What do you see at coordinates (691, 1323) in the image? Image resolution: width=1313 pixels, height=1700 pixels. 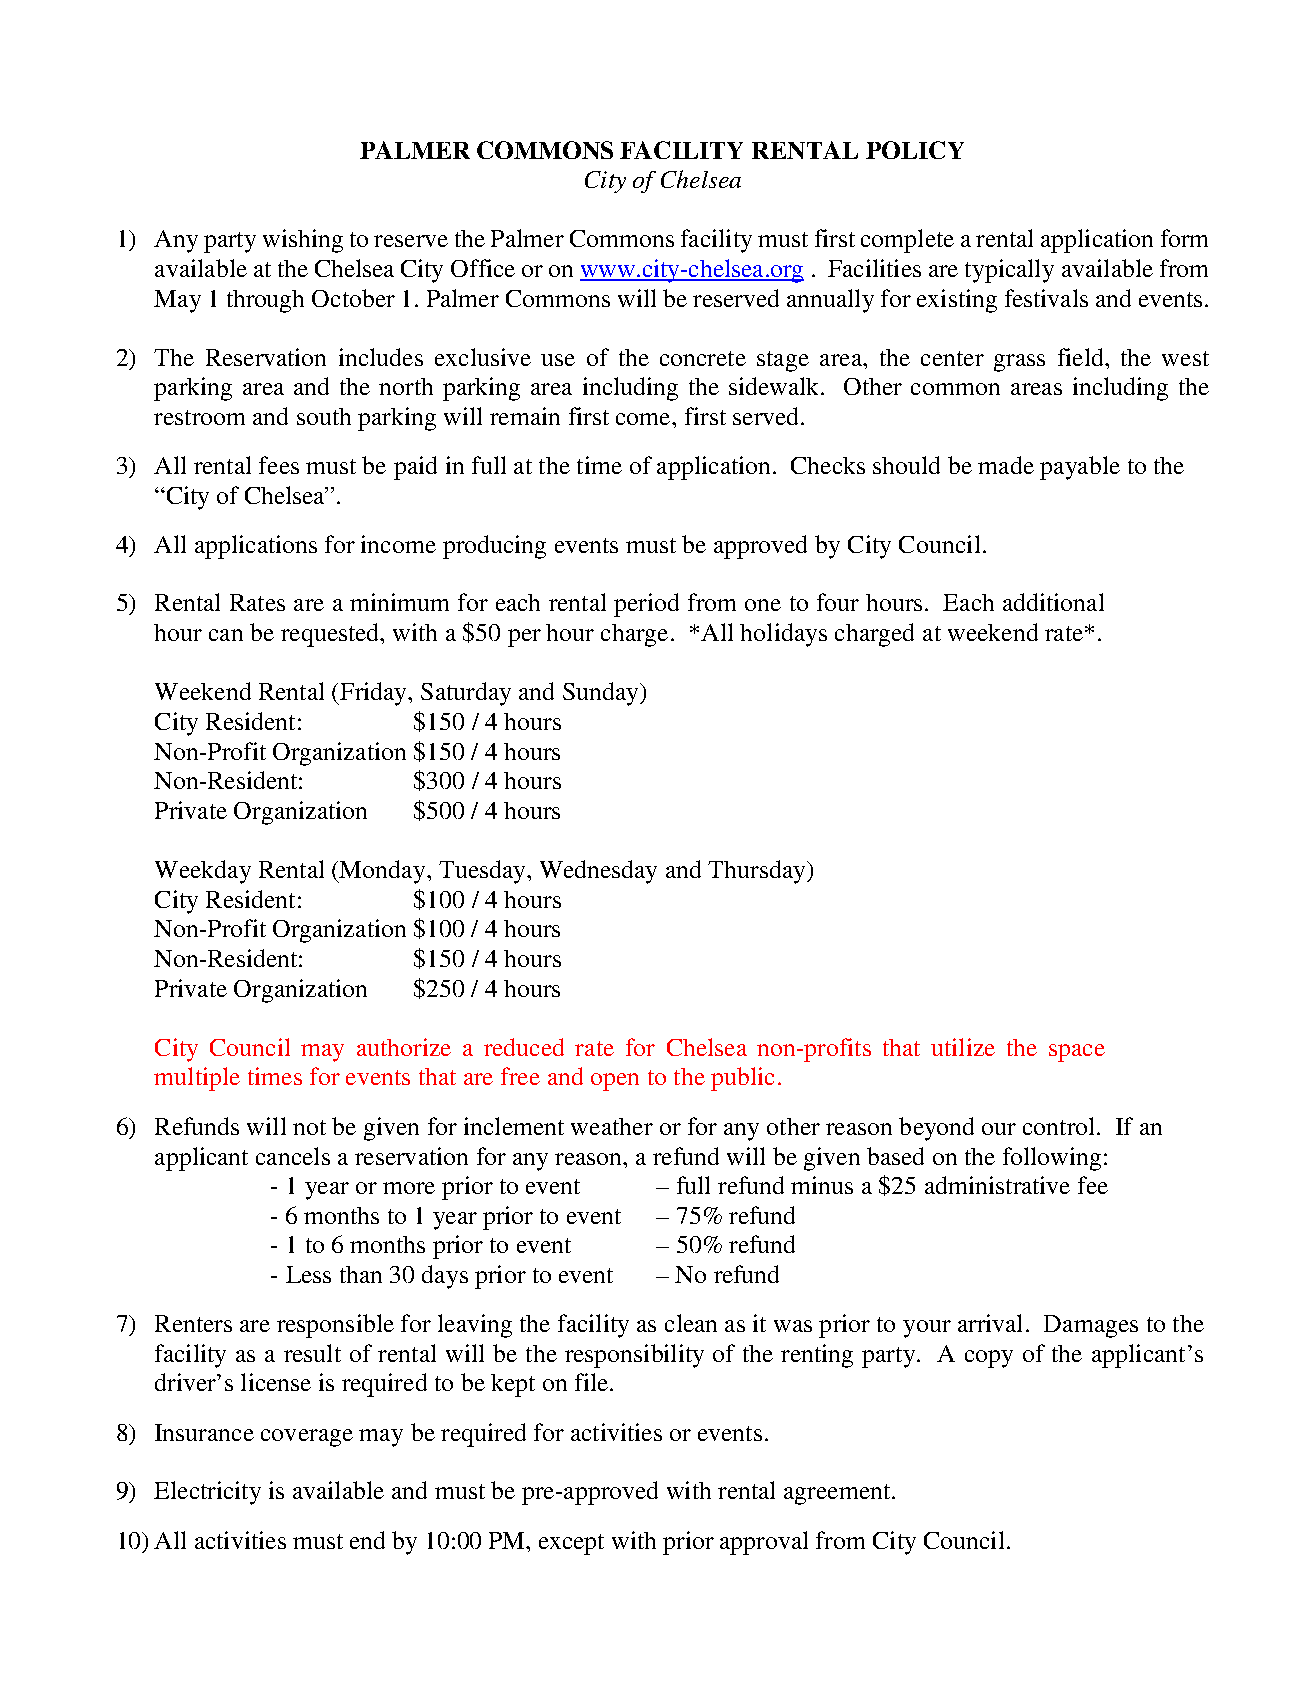 I see `clean` at bounding box center [691, 1323].
